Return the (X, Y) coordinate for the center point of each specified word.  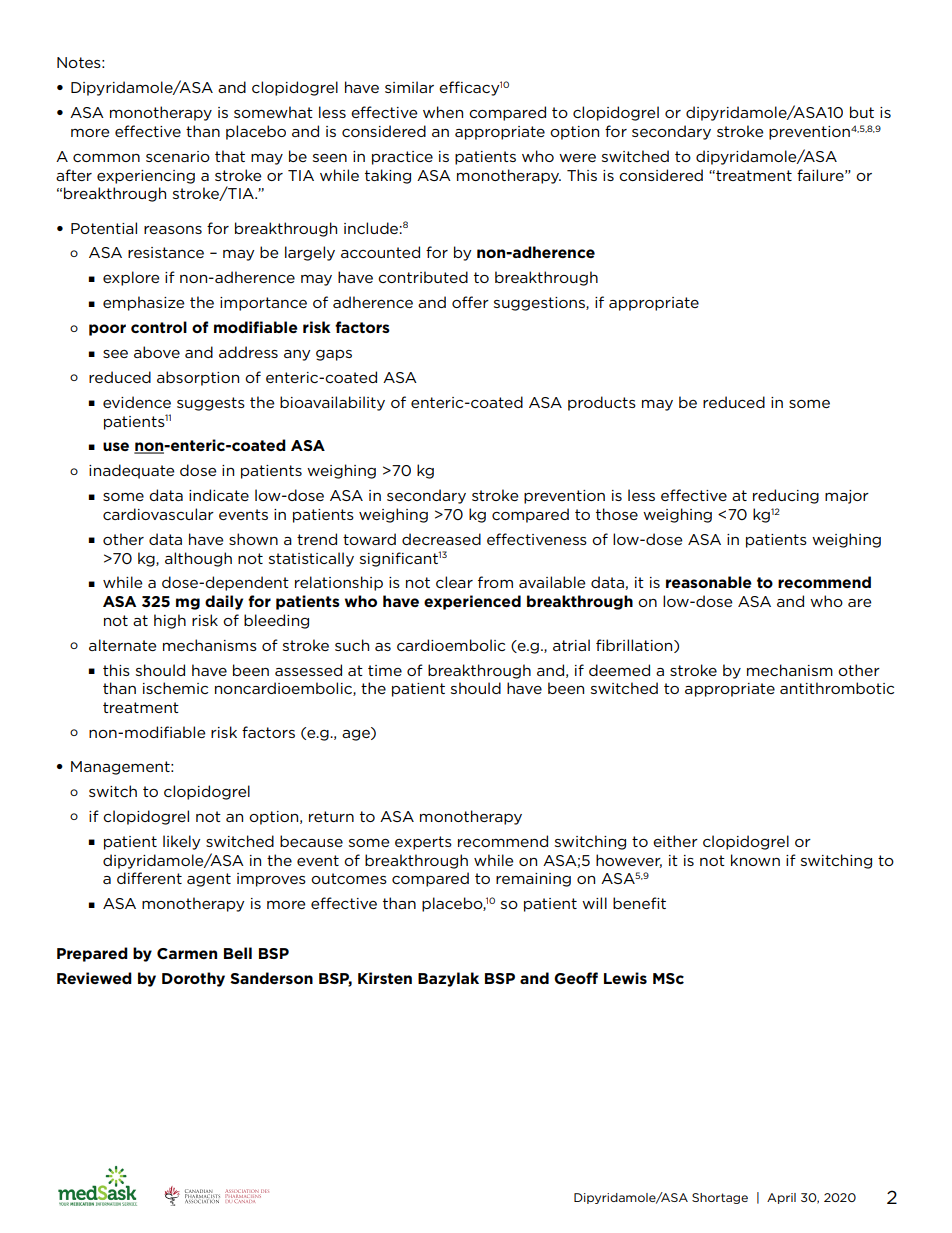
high (170, 621)
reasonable (709, 582)
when (443, 112)
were (577, 158)
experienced (472, 602)
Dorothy (193, 979)
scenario (178, 156)
